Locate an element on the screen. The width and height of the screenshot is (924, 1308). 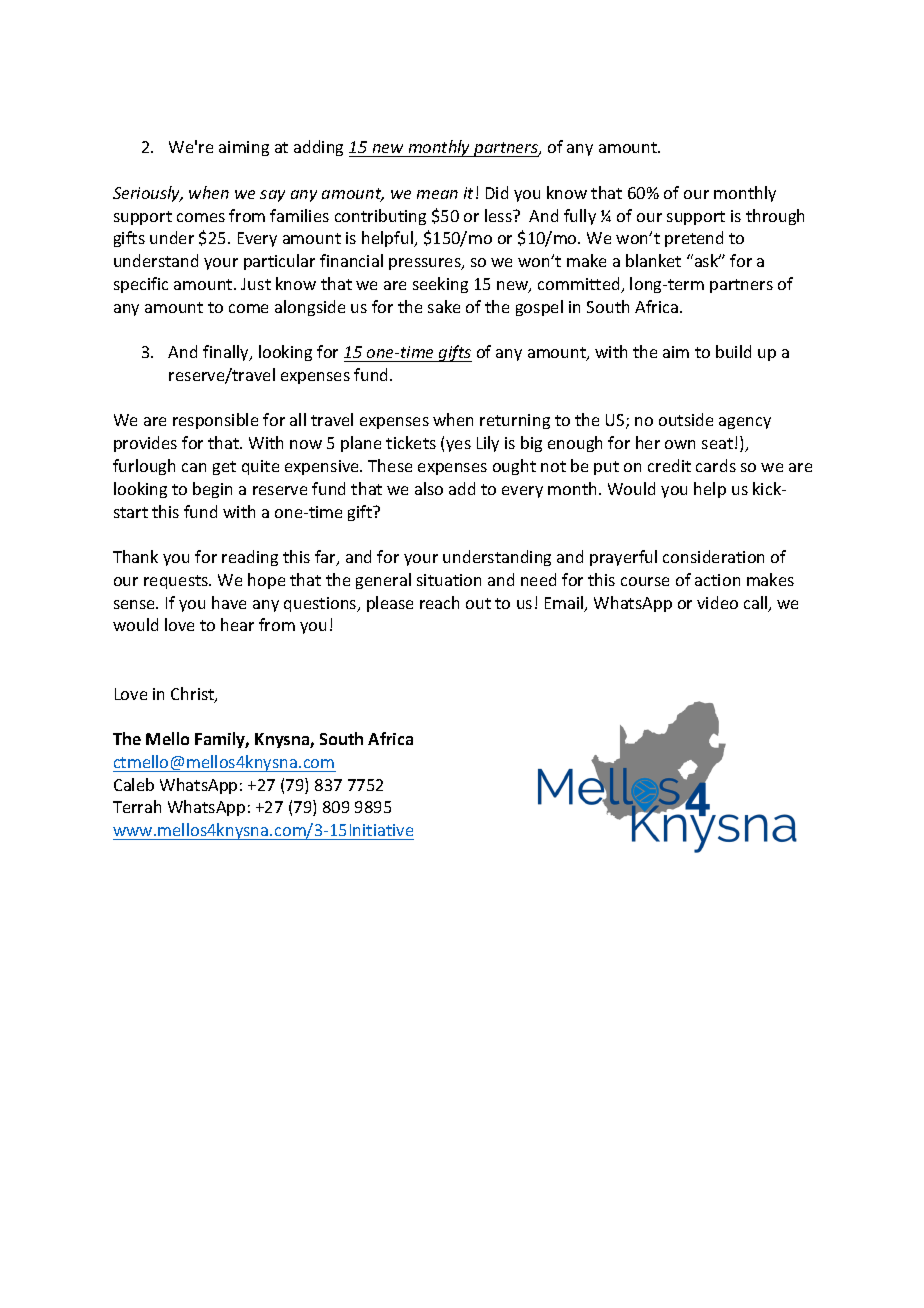
hear is located at coordinates (237, 624).
